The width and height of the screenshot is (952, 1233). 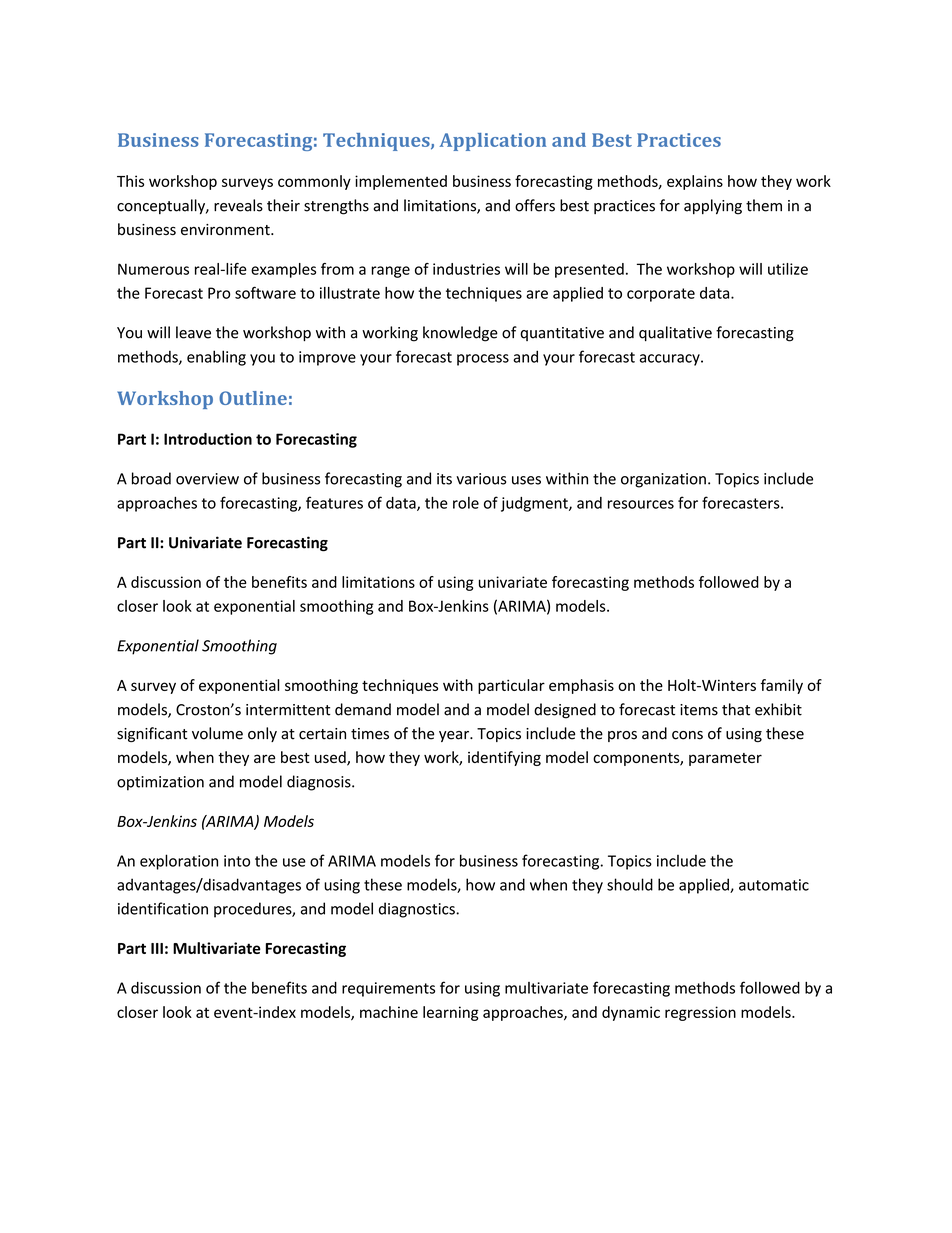 What do you see at coordinates (157, 948) in the screenshot?
I see `III` at bounding box center [157, 948].
